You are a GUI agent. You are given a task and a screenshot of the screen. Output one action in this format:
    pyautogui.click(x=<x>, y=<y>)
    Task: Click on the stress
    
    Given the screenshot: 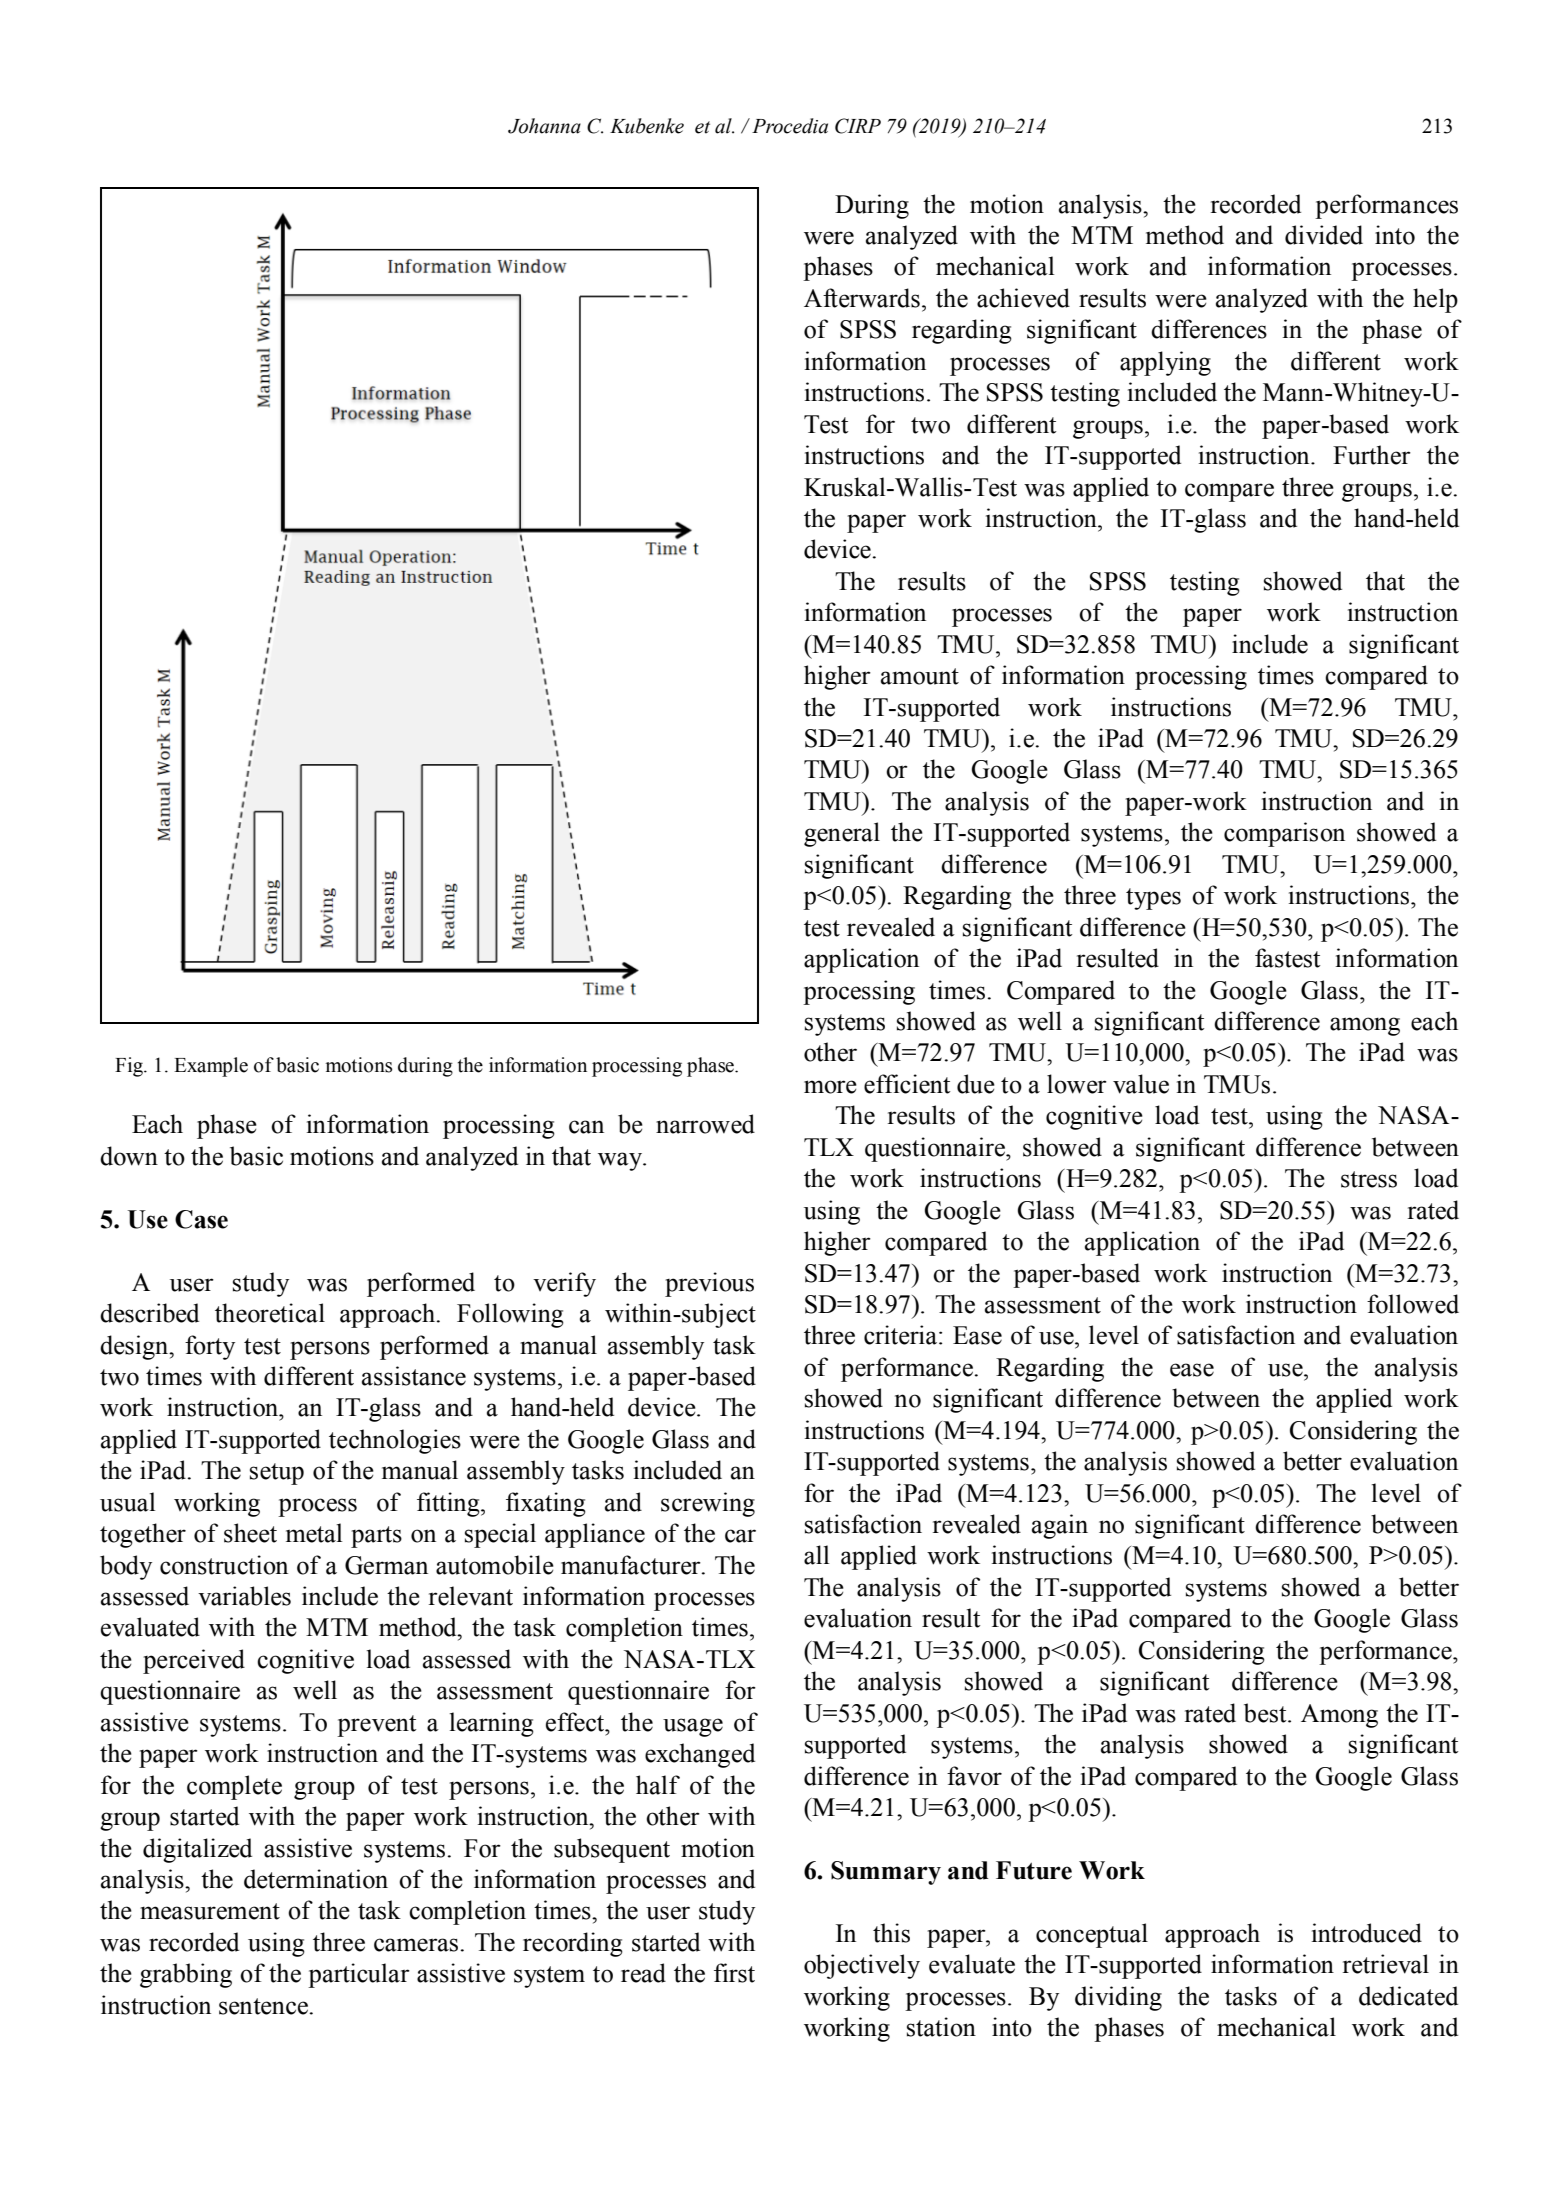 What is the action you would take?
    pyautogui.click(x=1369, y=1179)
